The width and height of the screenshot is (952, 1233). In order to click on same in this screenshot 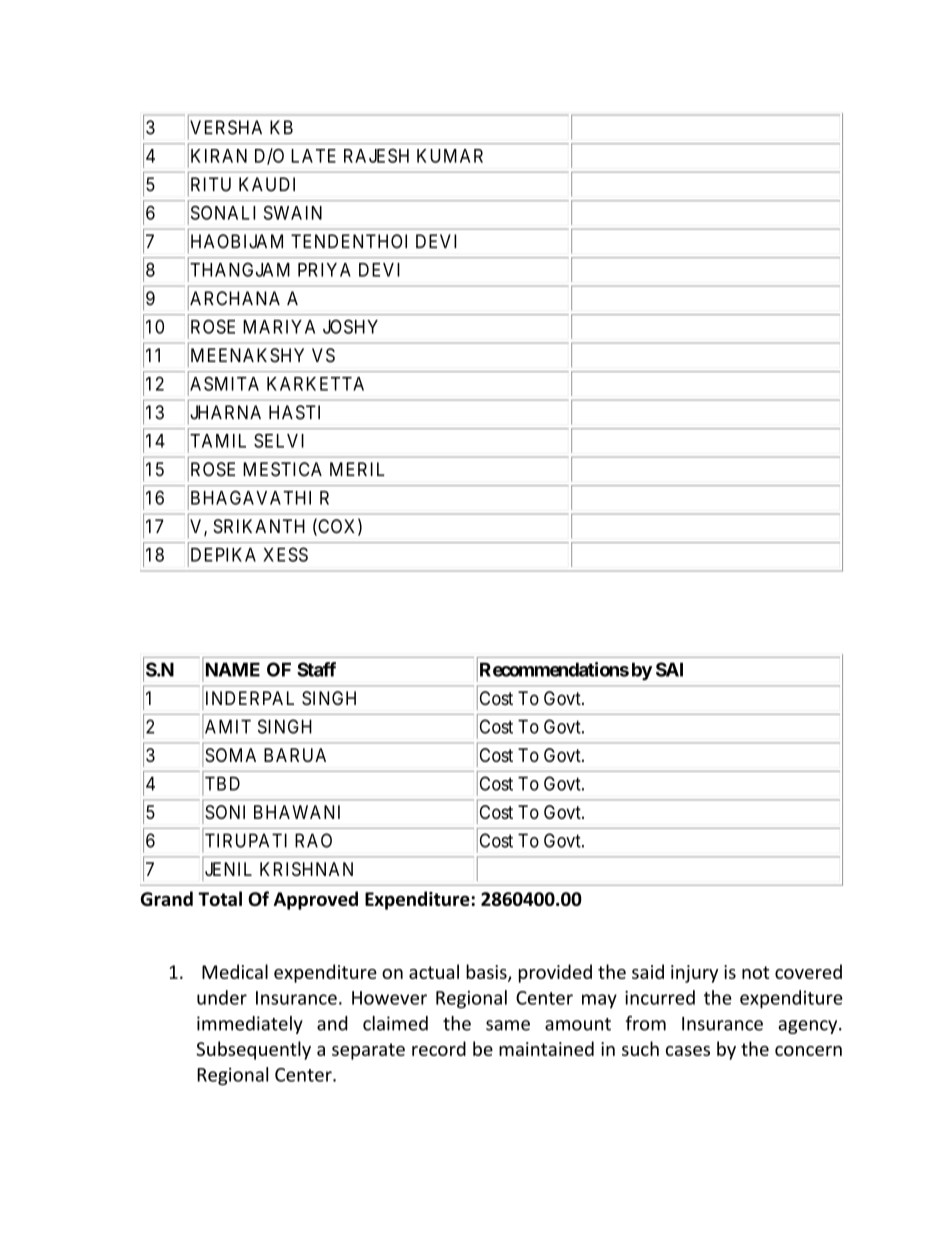, I will do `click(508, 1025)`.
